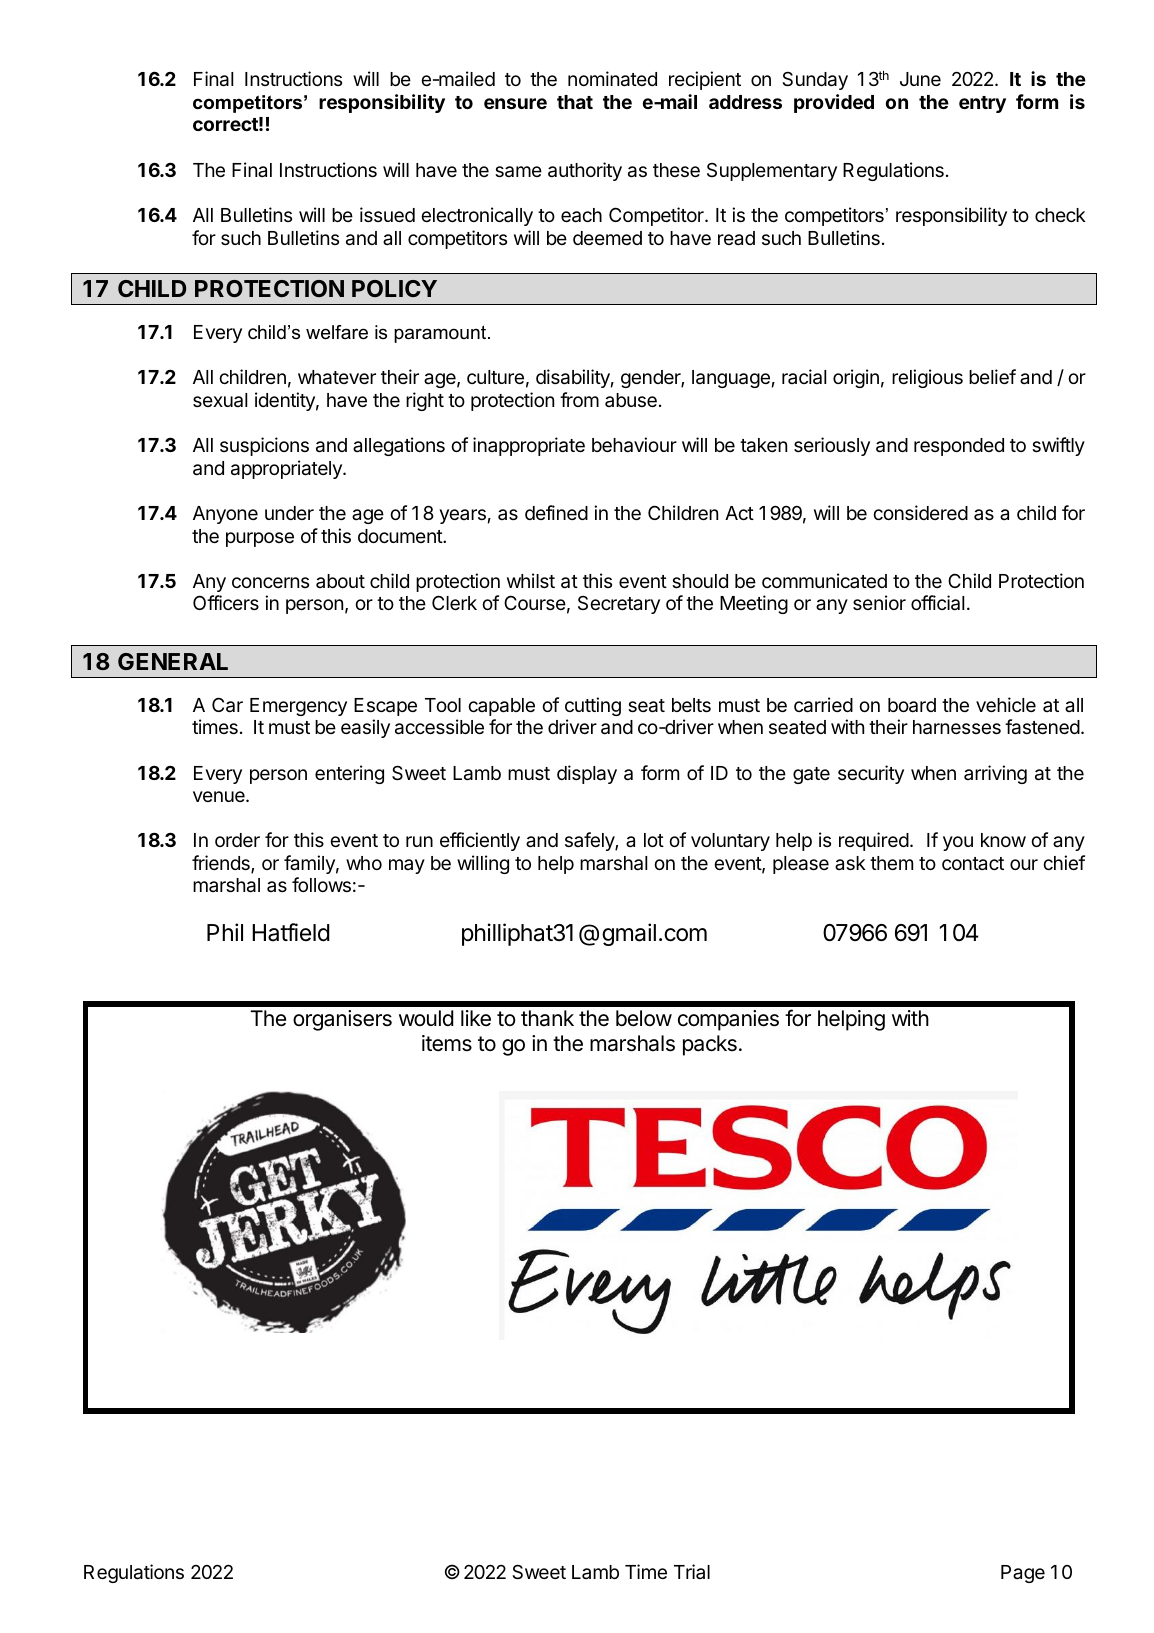 This screenshot has width=1154, height=1633. What do you see at coordinates (692, 1571) in the screenshot?
I see `Trial` at bounding box center [692, 1571].
